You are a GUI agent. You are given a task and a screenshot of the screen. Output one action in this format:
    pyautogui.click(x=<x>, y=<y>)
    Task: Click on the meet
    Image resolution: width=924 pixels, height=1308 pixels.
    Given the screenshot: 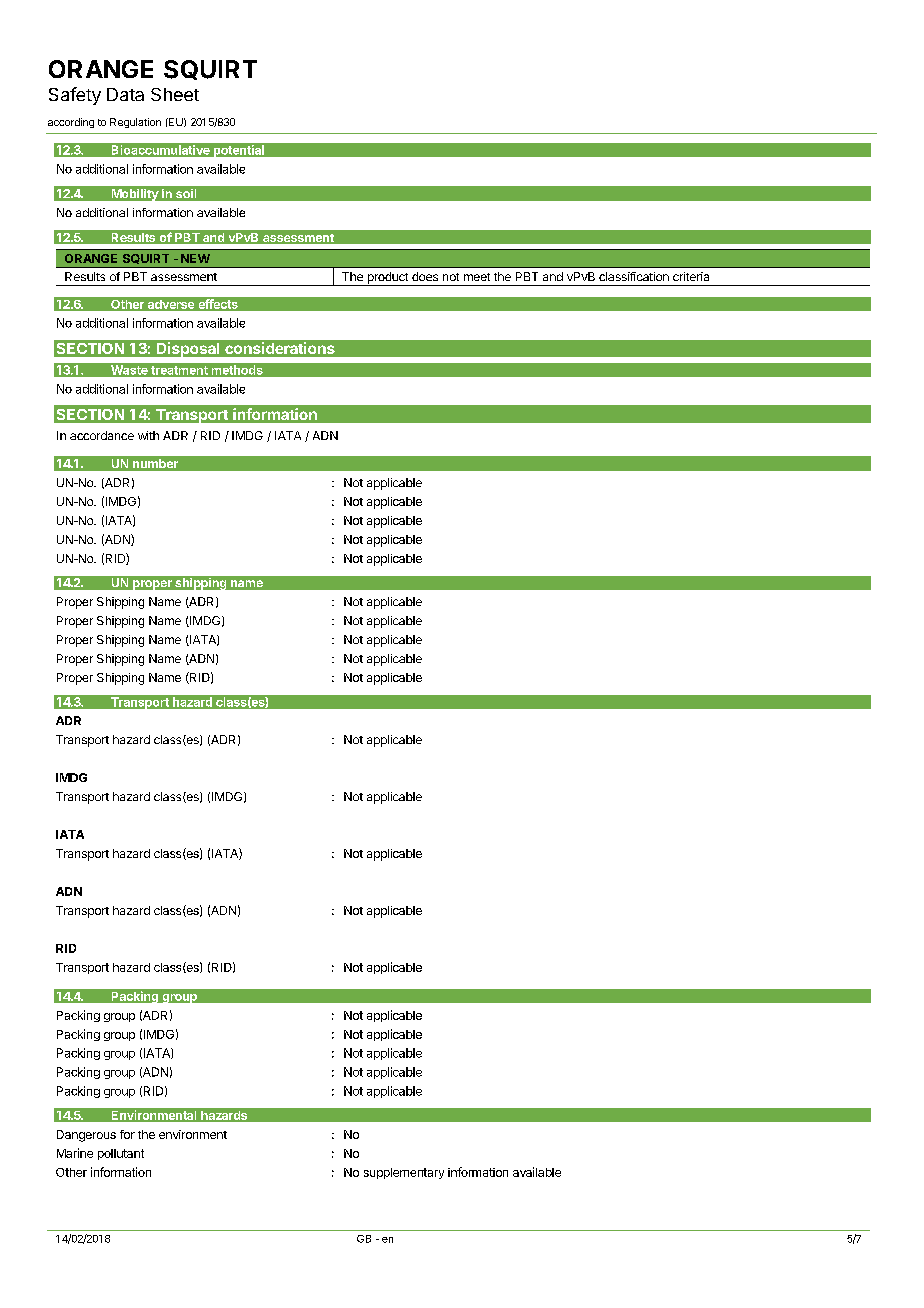 What is the action you would take?
    pyautogui.click(x=477, y=277)
